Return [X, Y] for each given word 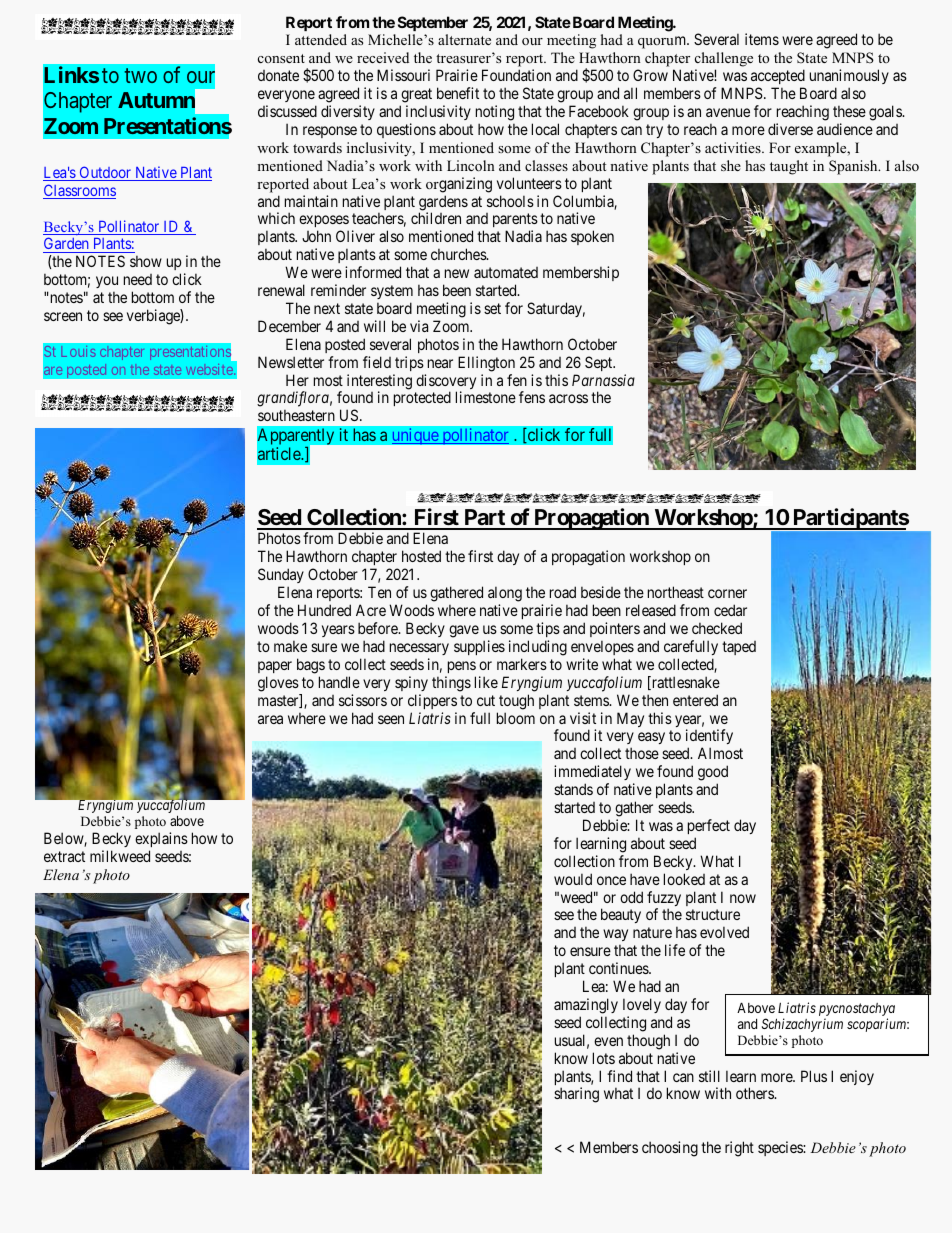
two [140, 76]
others [755, 1093]
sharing [576, 1095]
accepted [778, 76]
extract [64, 856]
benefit [458, 93]
